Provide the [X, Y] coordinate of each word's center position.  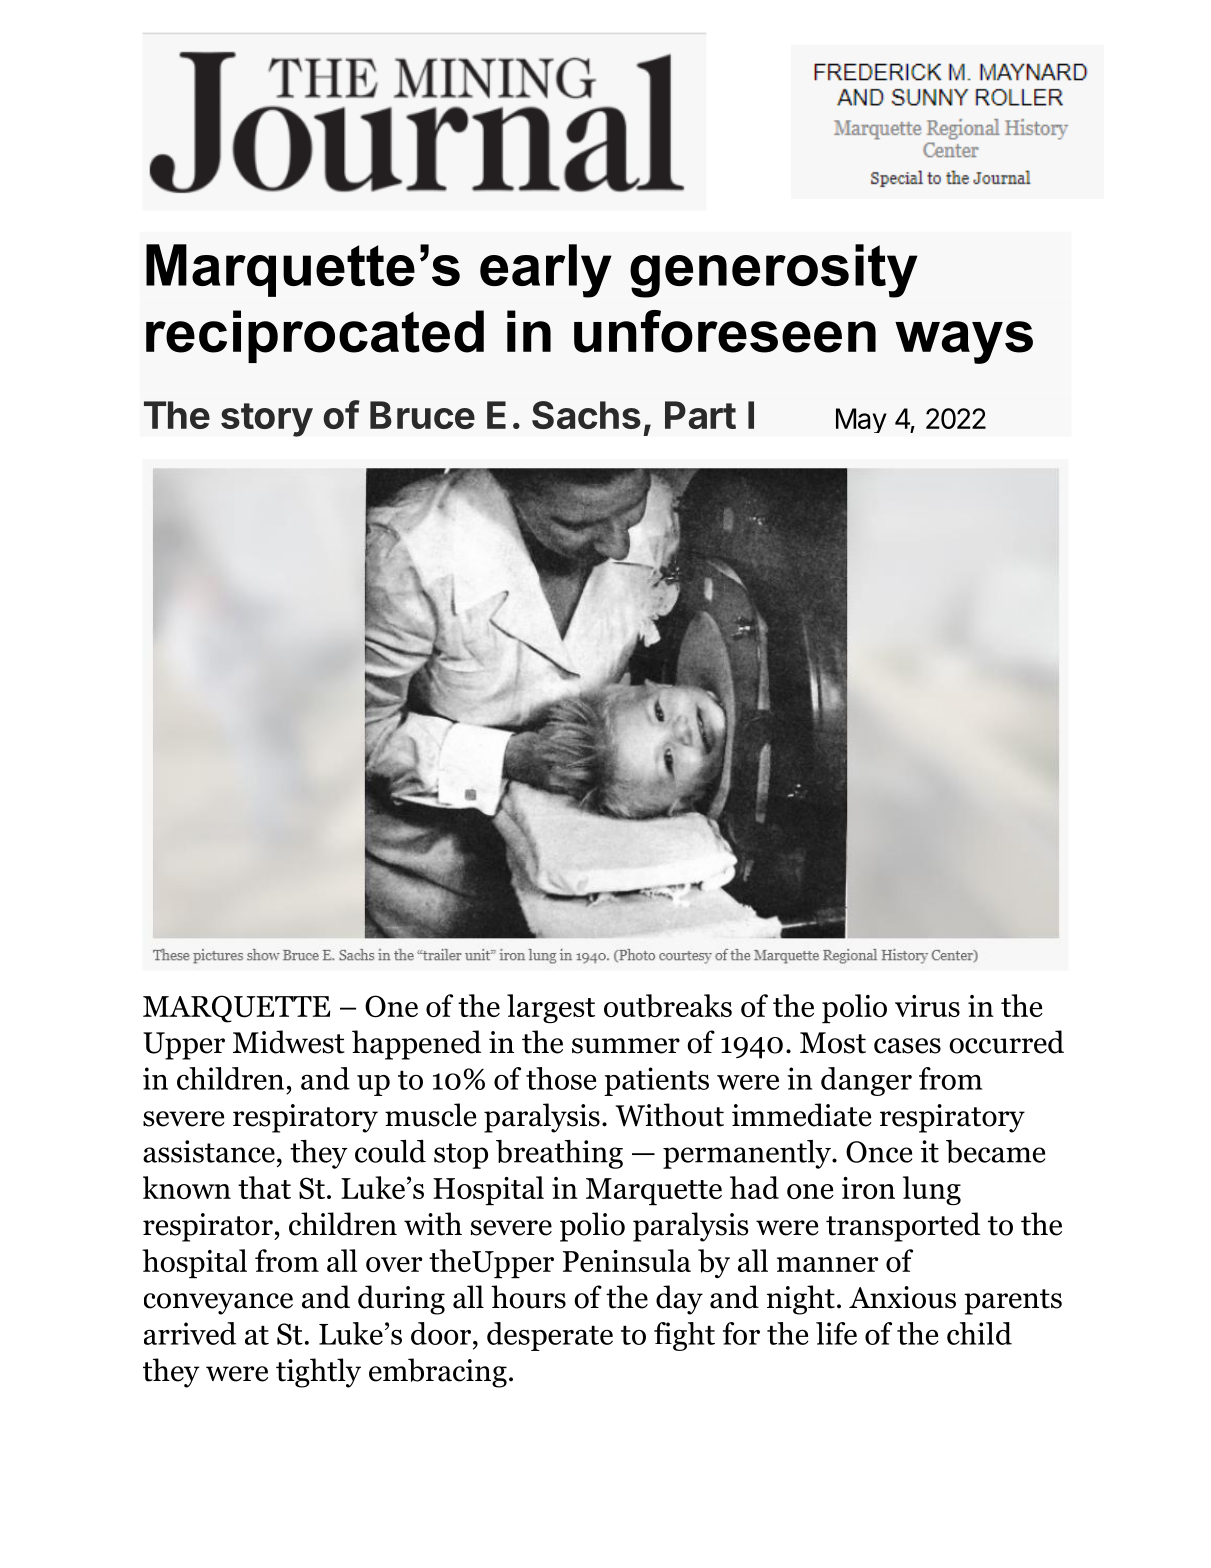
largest [551, 1008]
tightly [318, 1373]
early [546, 271]
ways [964, 342]
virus [927, 1006]
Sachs [586, 415]
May [861, 420]
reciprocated [315, 336]
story [267, 420]
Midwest [289, 1042]
